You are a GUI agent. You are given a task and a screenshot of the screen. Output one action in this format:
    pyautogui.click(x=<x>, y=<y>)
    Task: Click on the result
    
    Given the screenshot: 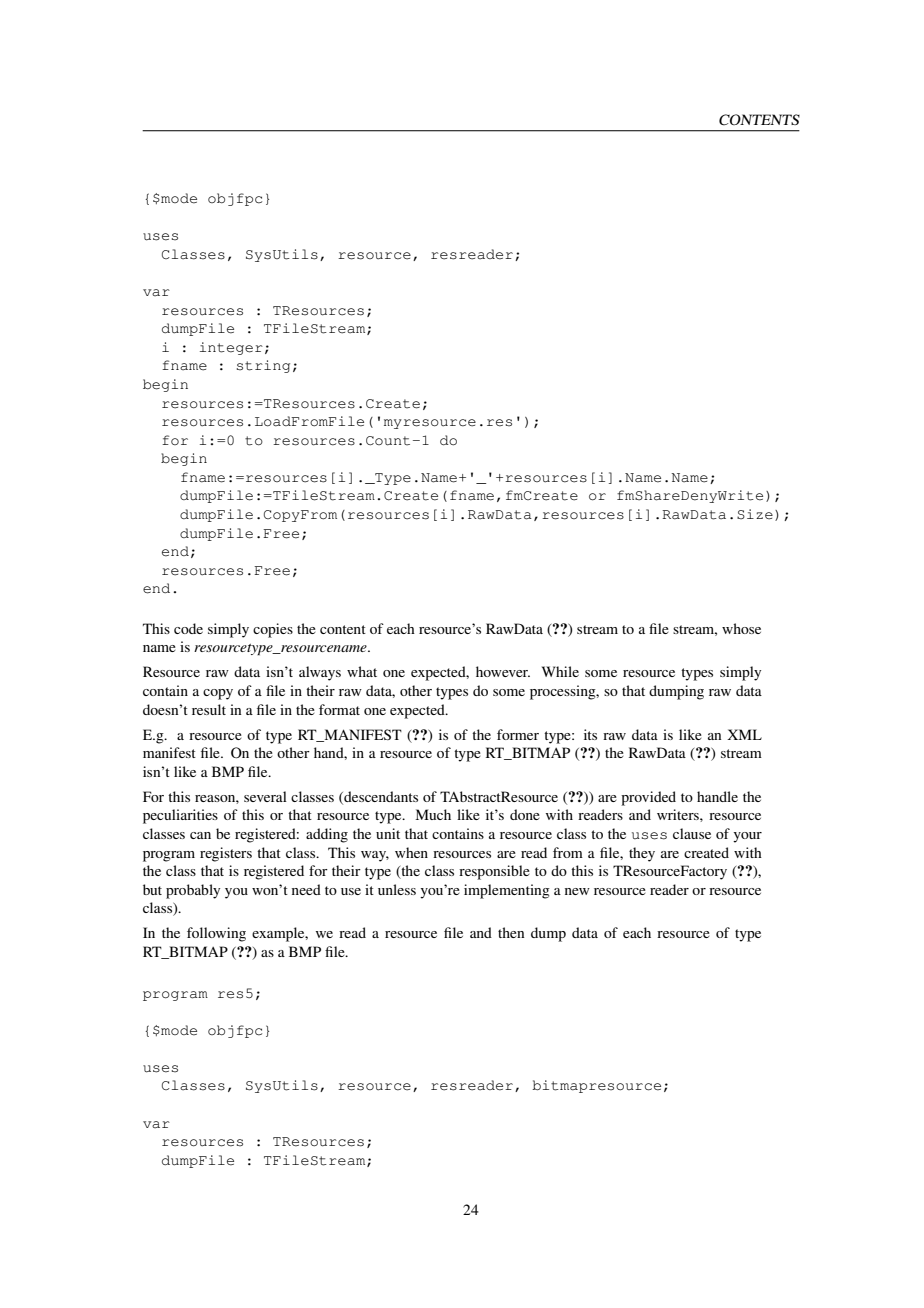 What is the action you would take?
    pyautogui.click(x=209, y=709)
